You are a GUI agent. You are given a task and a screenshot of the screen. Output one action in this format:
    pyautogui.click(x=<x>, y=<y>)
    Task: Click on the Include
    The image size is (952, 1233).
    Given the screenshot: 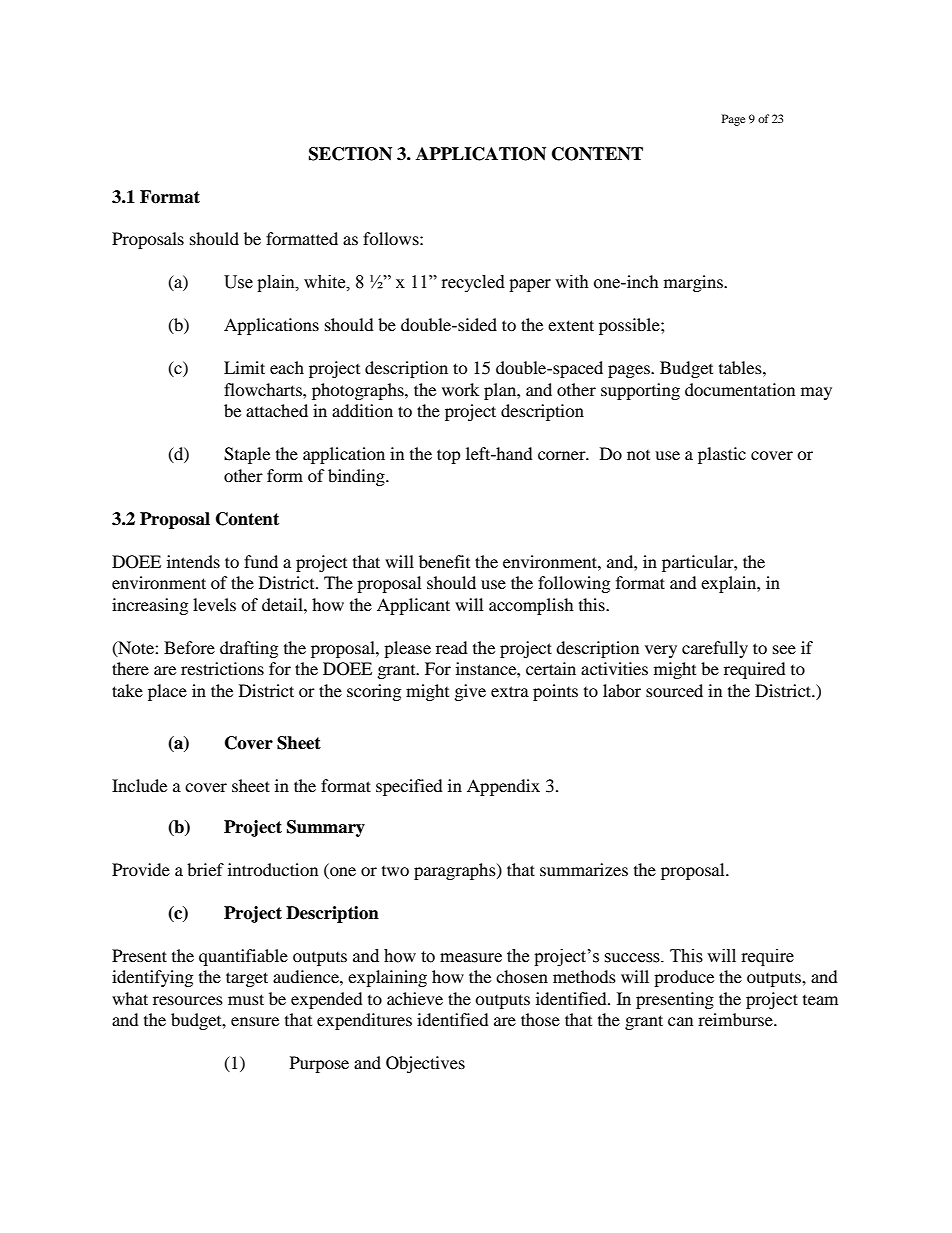 What is the action you would take?
    pyautogui.click(x=139, y=785)
